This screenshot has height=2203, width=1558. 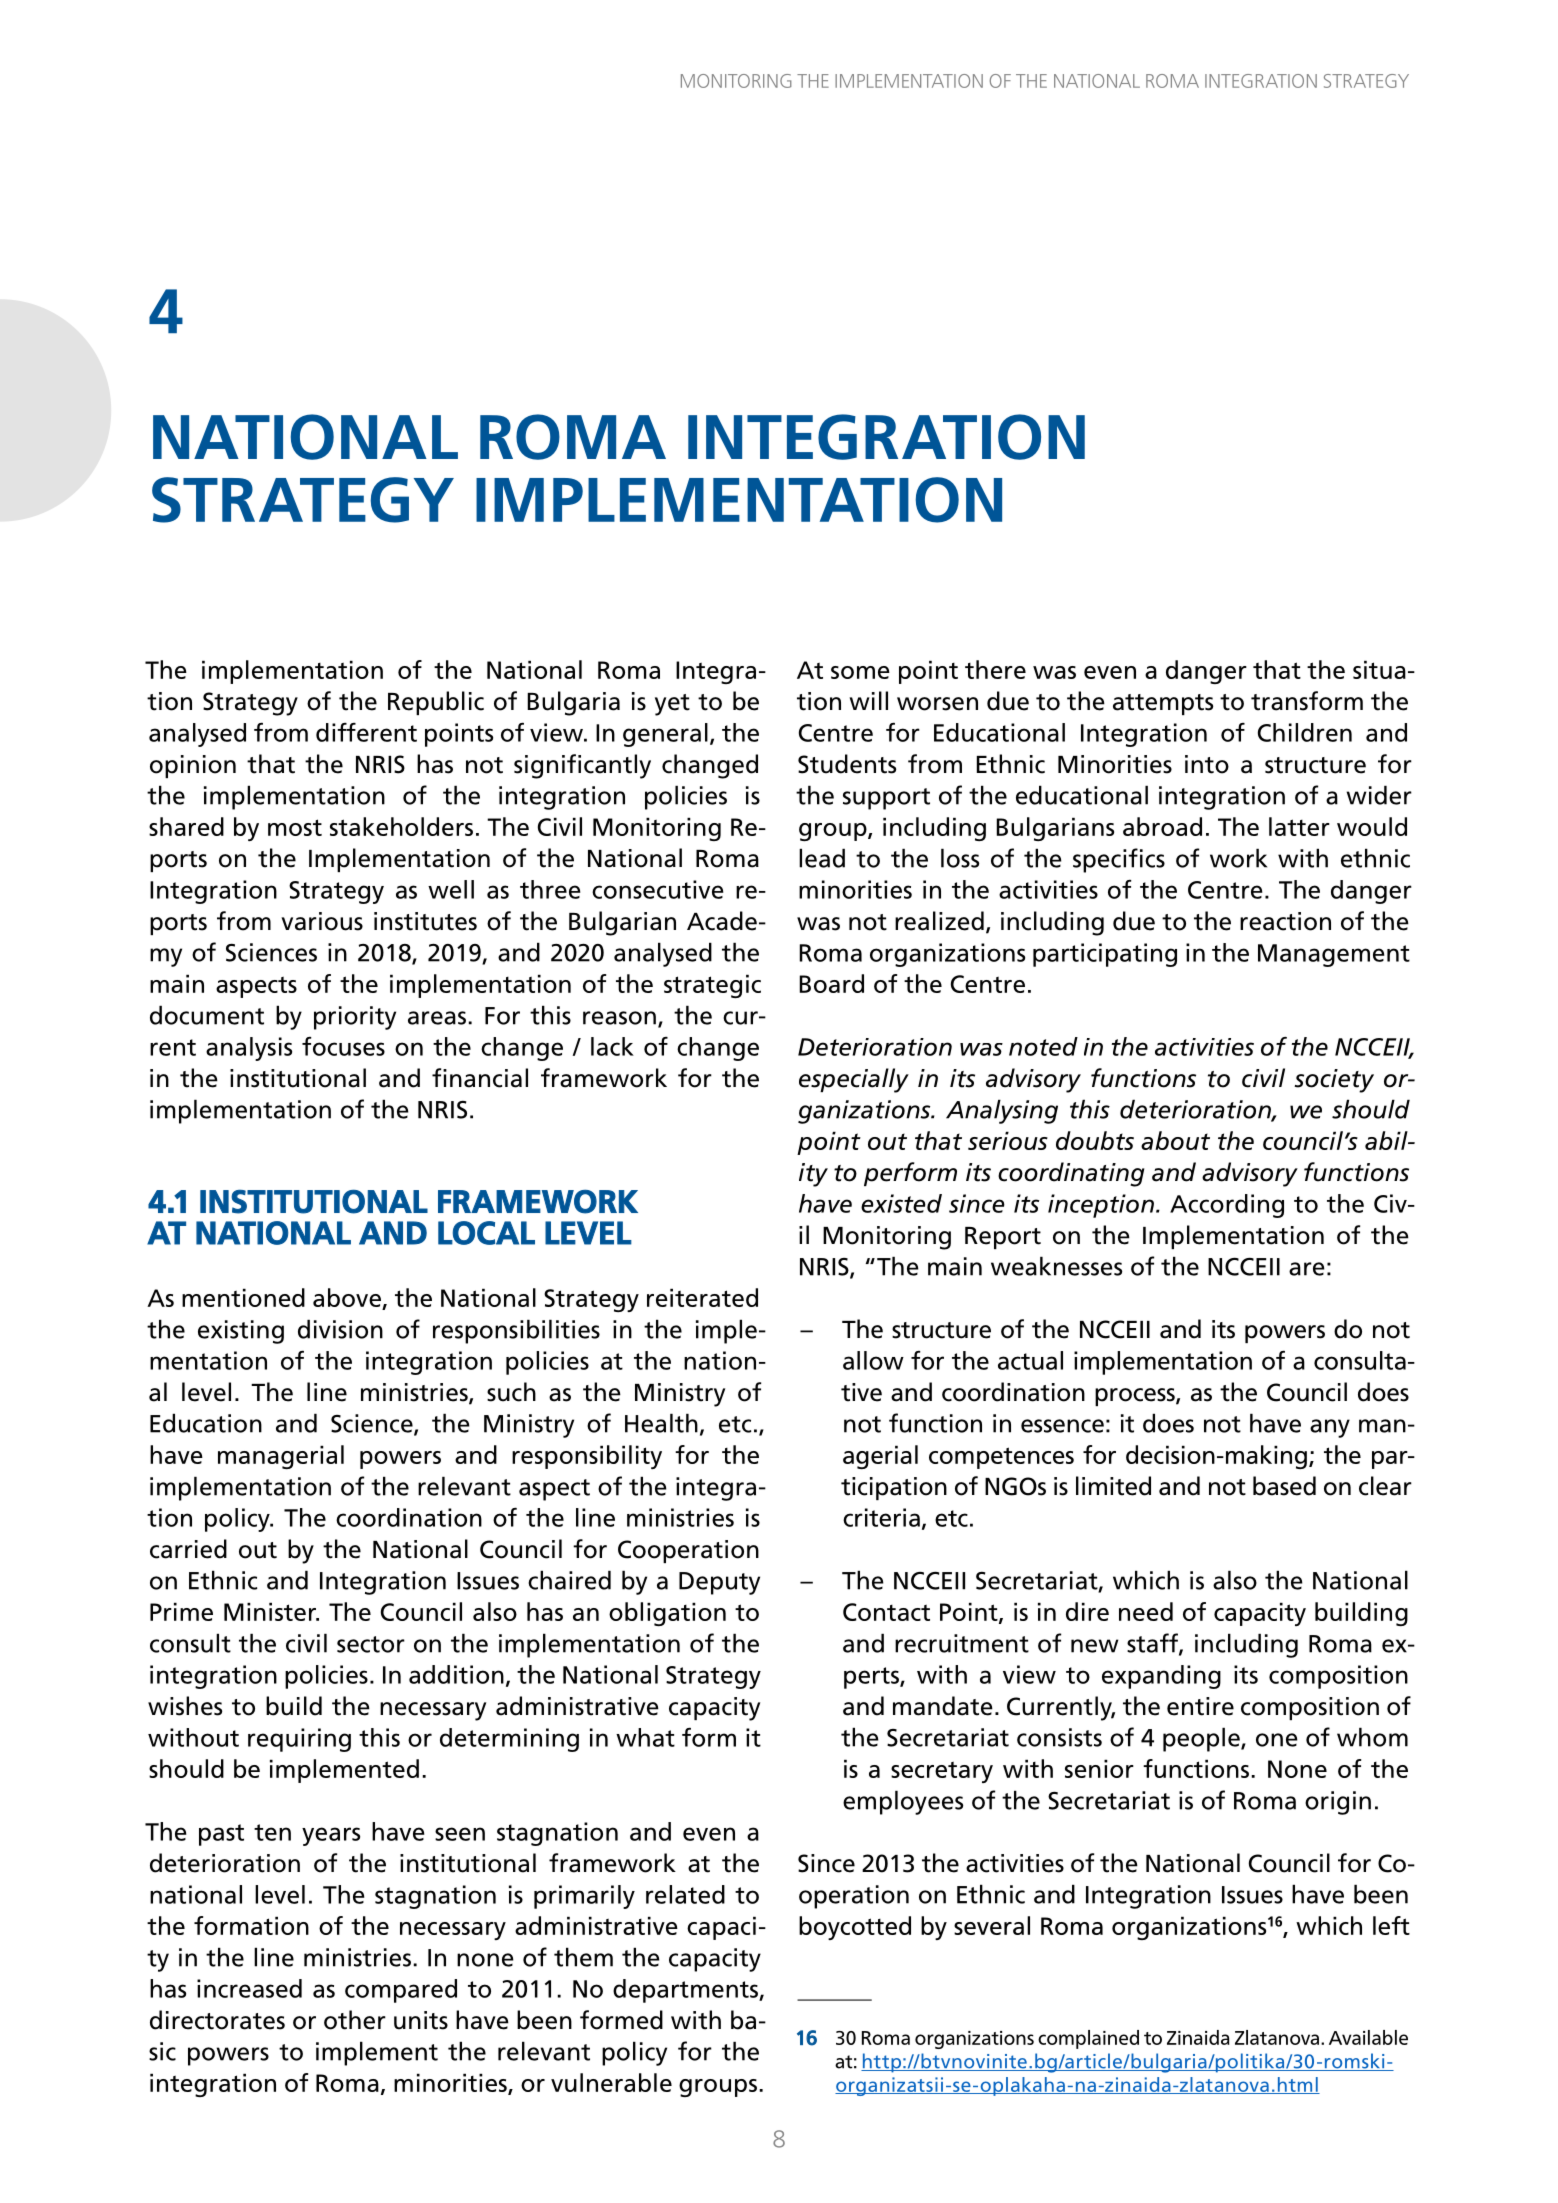 What do you see at coordinates (436, 703) in the screenshot?
I see `Republic` at bounding box center [436, 703].
